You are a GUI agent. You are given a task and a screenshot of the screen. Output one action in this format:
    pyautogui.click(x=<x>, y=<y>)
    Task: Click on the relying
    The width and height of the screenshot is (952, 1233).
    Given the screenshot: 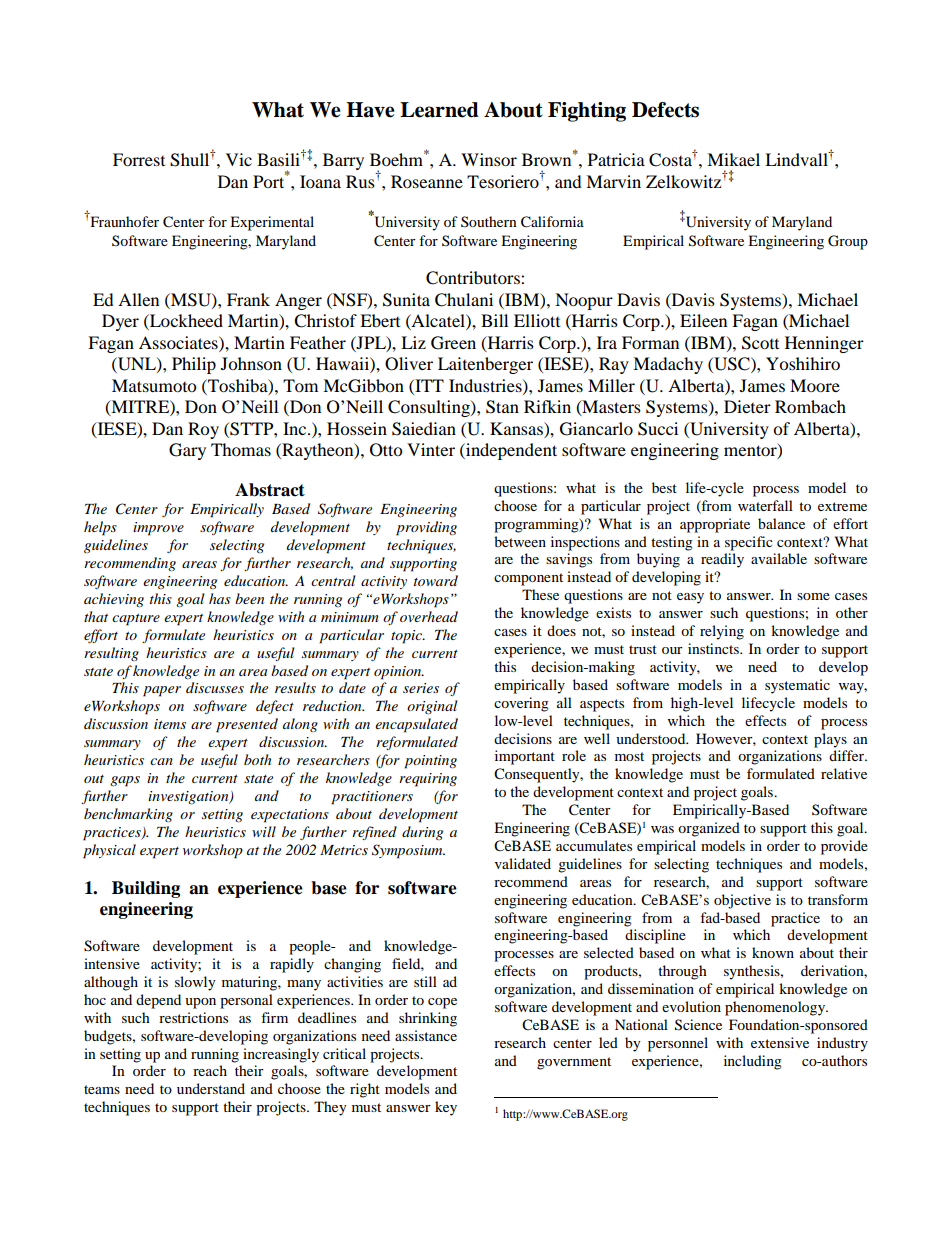 What is the action you would take?
    pyautogui.click(x=722, y=632)
